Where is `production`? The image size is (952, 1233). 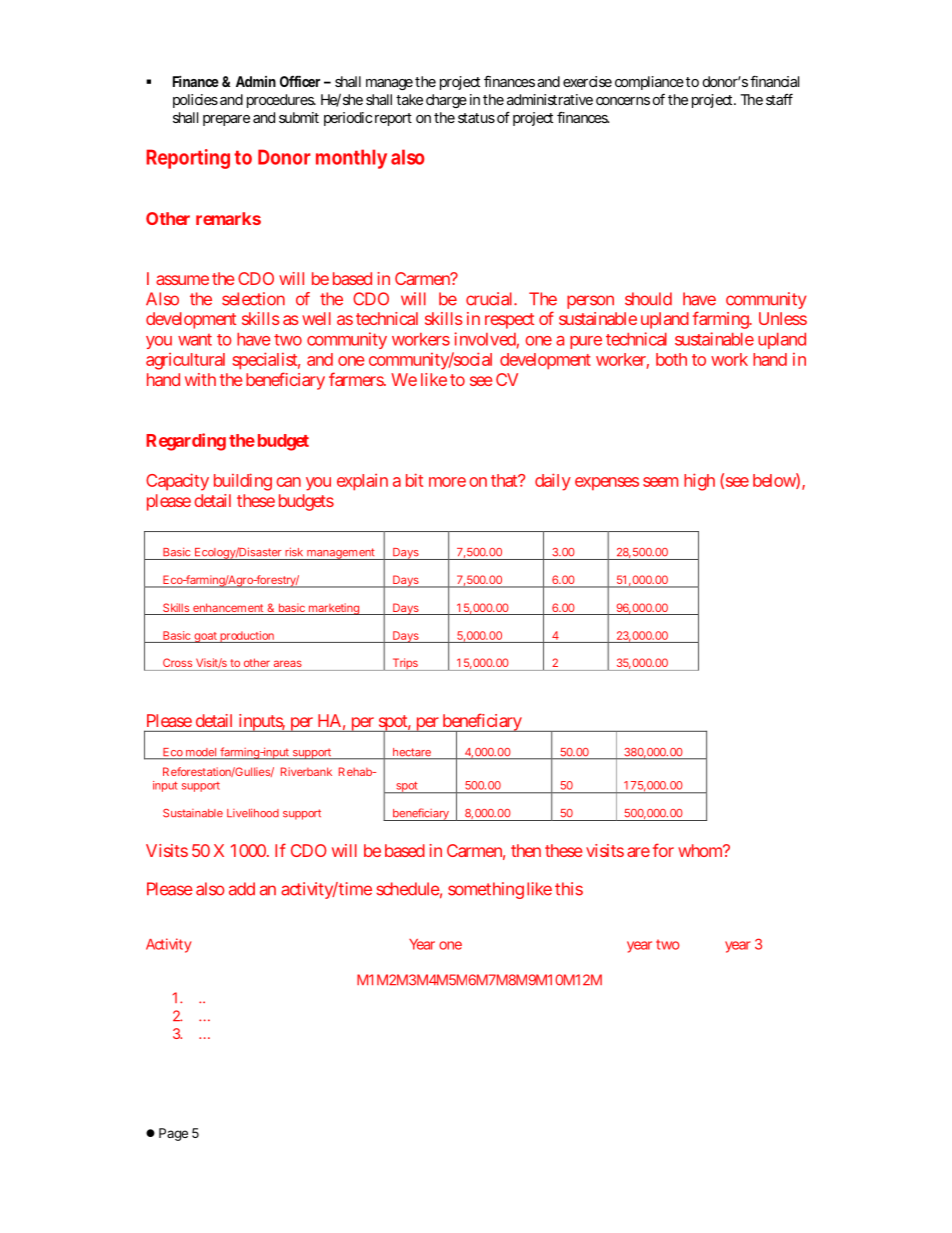
production is located at coordinates (247, 637).
